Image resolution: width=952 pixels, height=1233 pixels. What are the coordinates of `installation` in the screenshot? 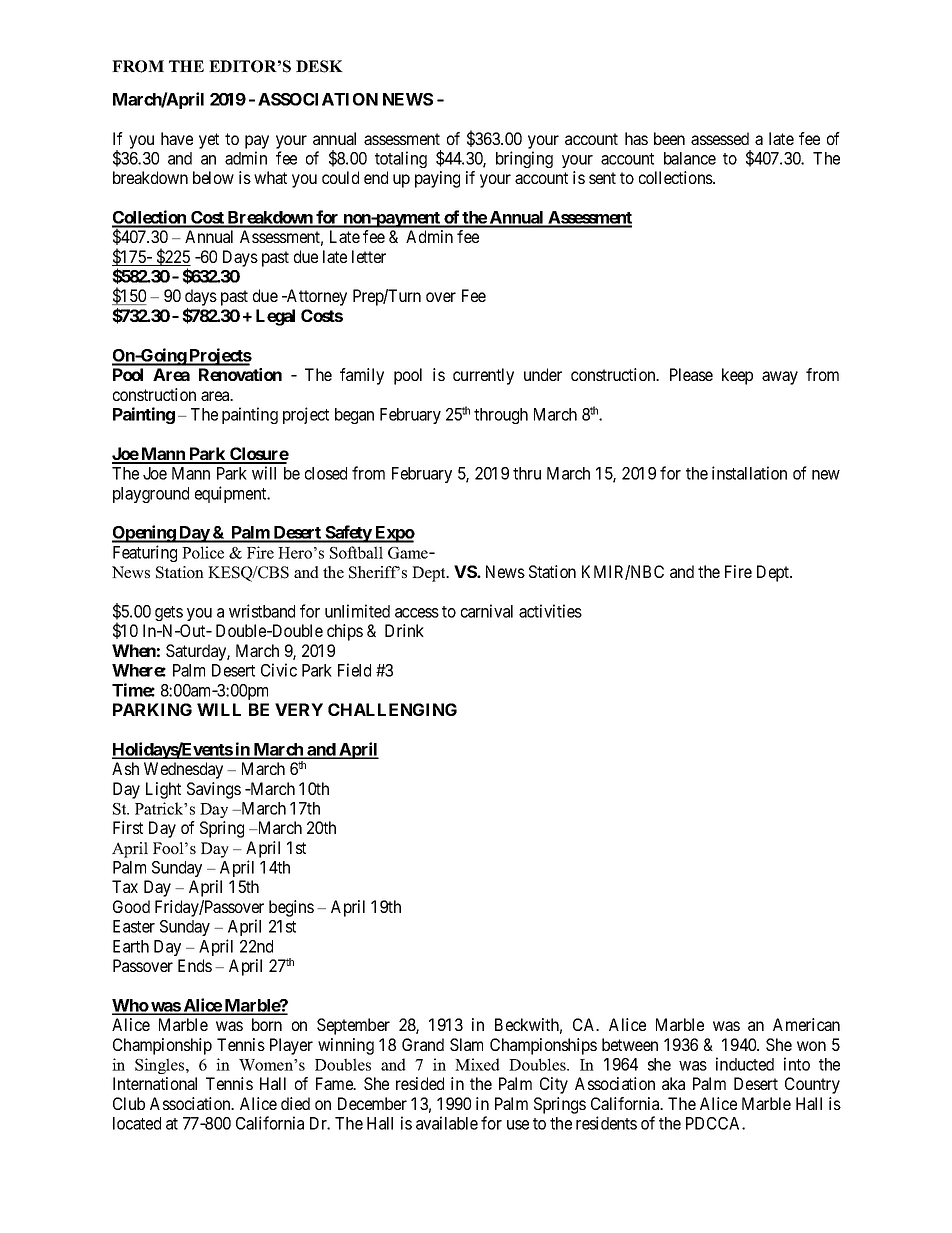 It's located at (749, 473).
